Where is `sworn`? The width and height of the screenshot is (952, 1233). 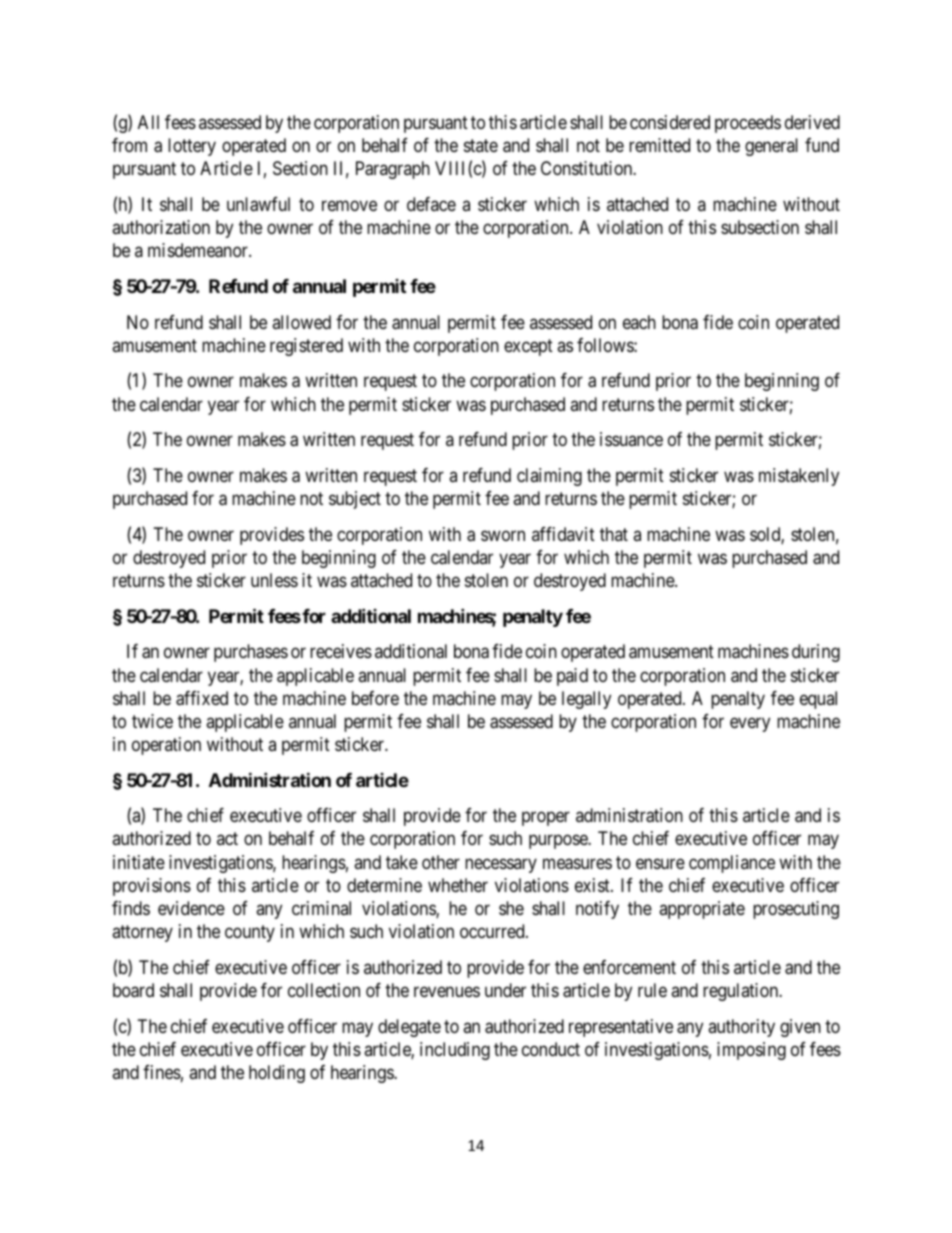 sworn is located at coordinates (503, 535).
